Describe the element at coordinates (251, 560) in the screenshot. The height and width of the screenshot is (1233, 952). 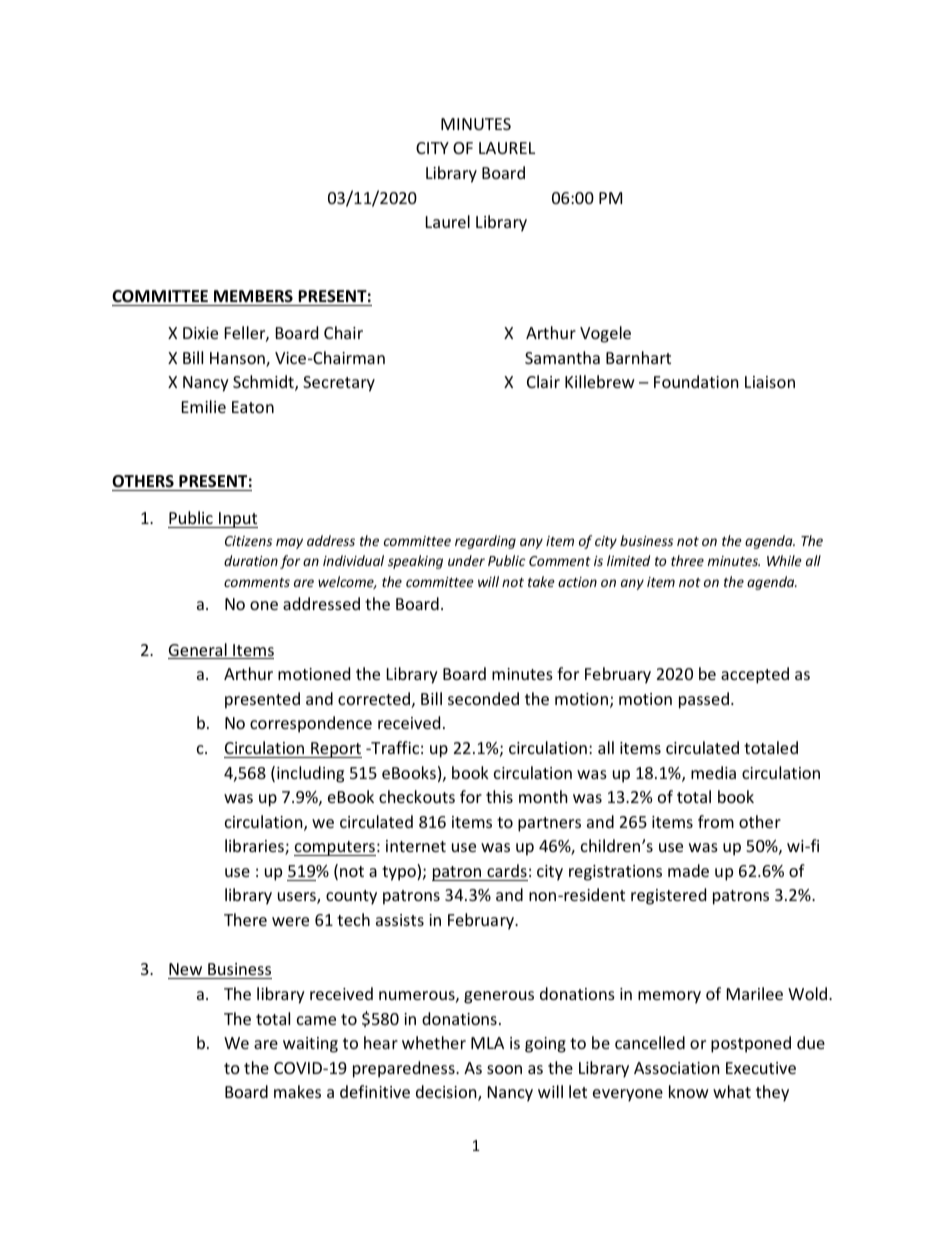
I see `duration` at that location.
